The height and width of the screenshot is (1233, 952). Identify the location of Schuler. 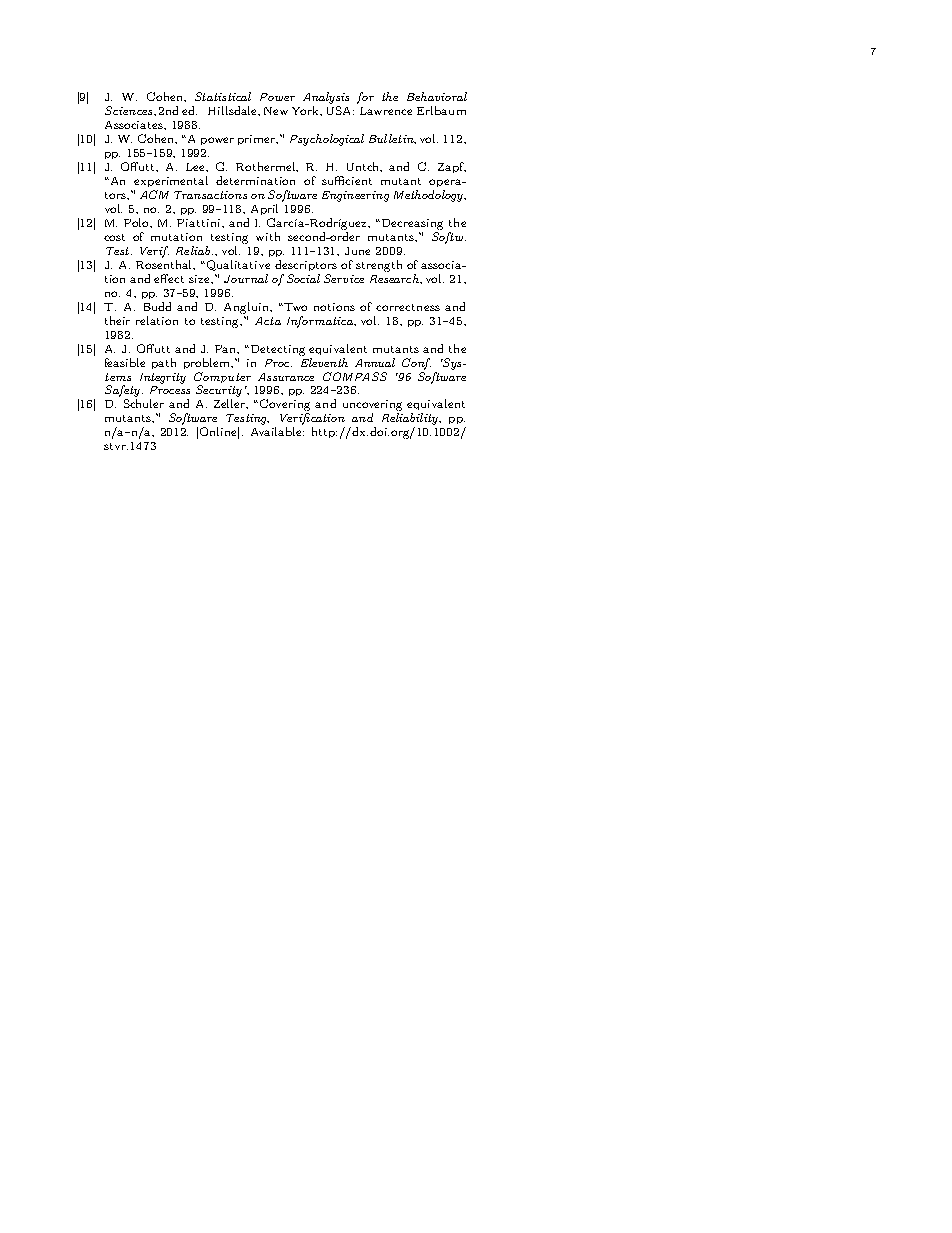
(144, 403).
